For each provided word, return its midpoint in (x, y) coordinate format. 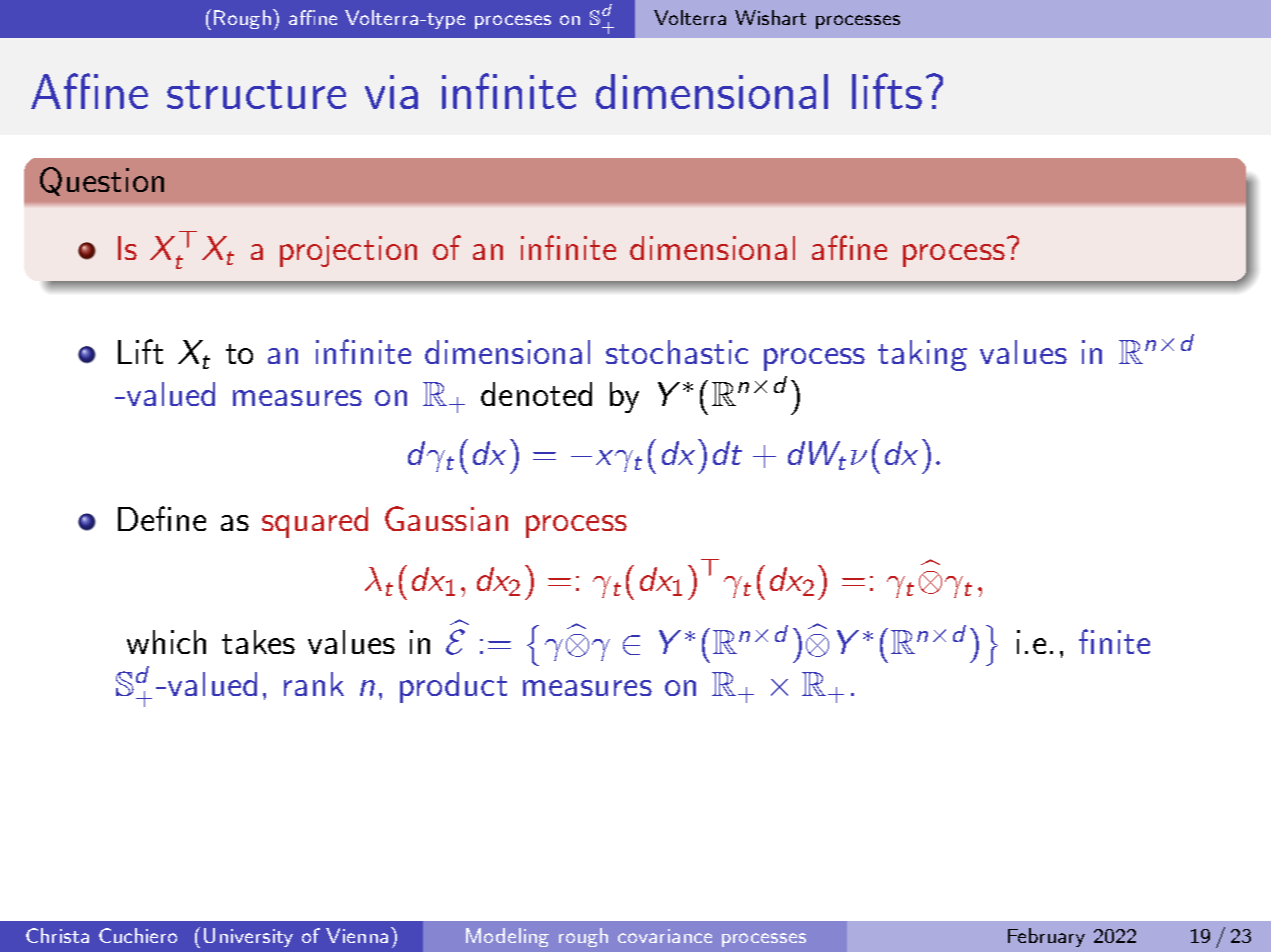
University (248, 937)
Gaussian (446, 518)
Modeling (507, 937)
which (166, 642)
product (453, 687)
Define (162, 518)
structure (256, 94)
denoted (536, 394)
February (1046, 937)
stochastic (677, 352)
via (391, 92)
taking (922, 355)
